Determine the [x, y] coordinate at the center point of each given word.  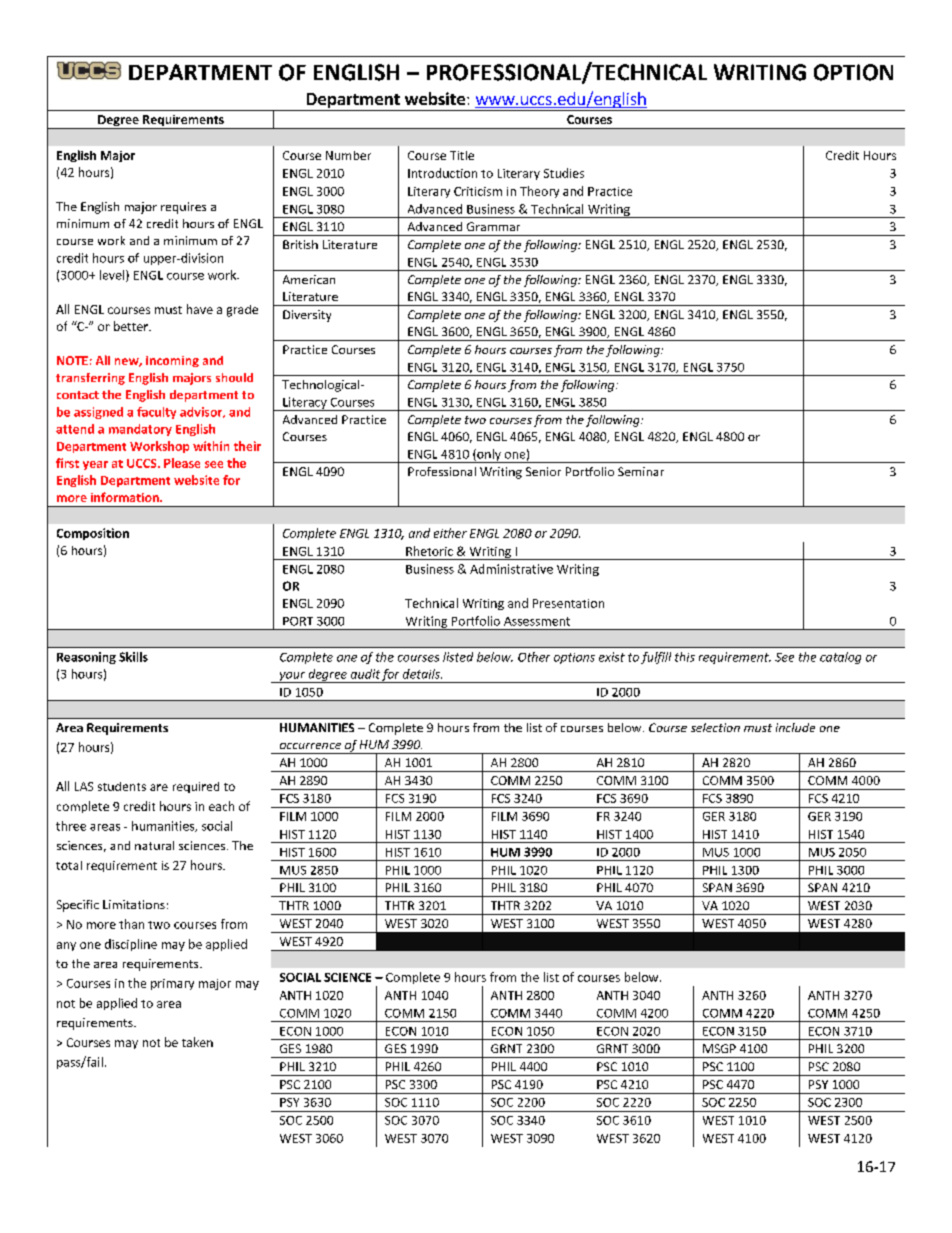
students [122, 786]
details [422, 674]
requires [183, 208]
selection [715, 727]
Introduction [442, 173]
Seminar [641, 471]
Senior [543, 471]
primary [172, 984]
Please [182, 463]
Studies [564, 173]
